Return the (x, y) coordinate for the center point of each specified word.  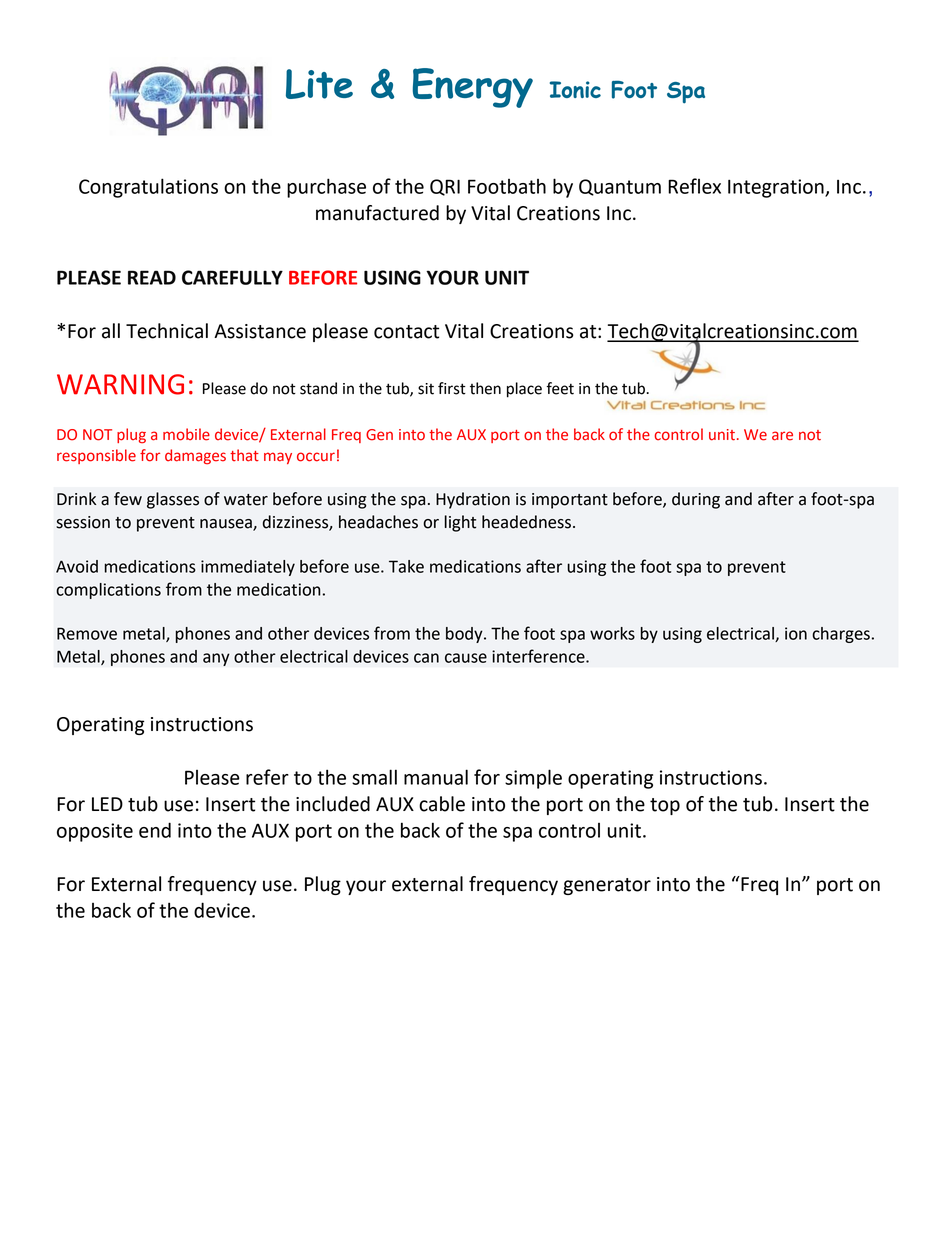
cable (442, 804)
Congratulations (148, 188)
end (155, 830)
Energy (473, 88)
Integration (777, 188)
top (665, 806)
